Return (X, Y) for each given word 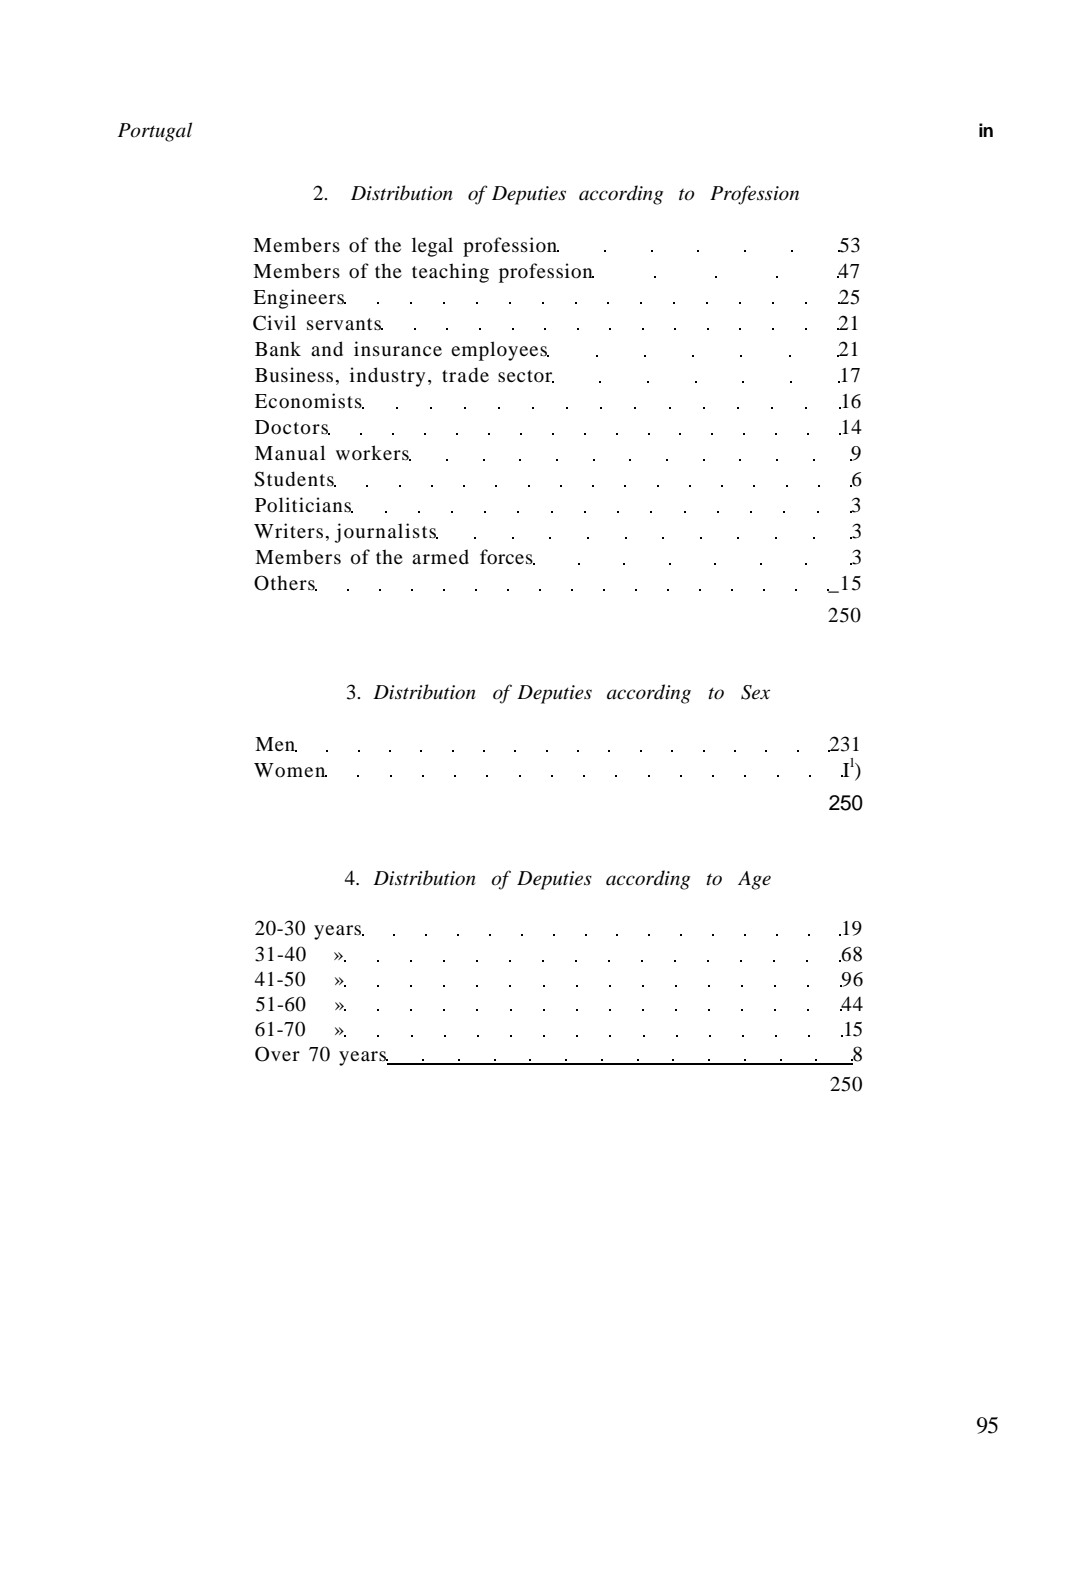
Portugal (155, 132)
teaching (450, 273)
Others (285, 583)
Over (277, 1054)
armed (440, 556)
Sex (755, 692)
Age (754, 880)
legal (432, 247)
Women (290, 770)
